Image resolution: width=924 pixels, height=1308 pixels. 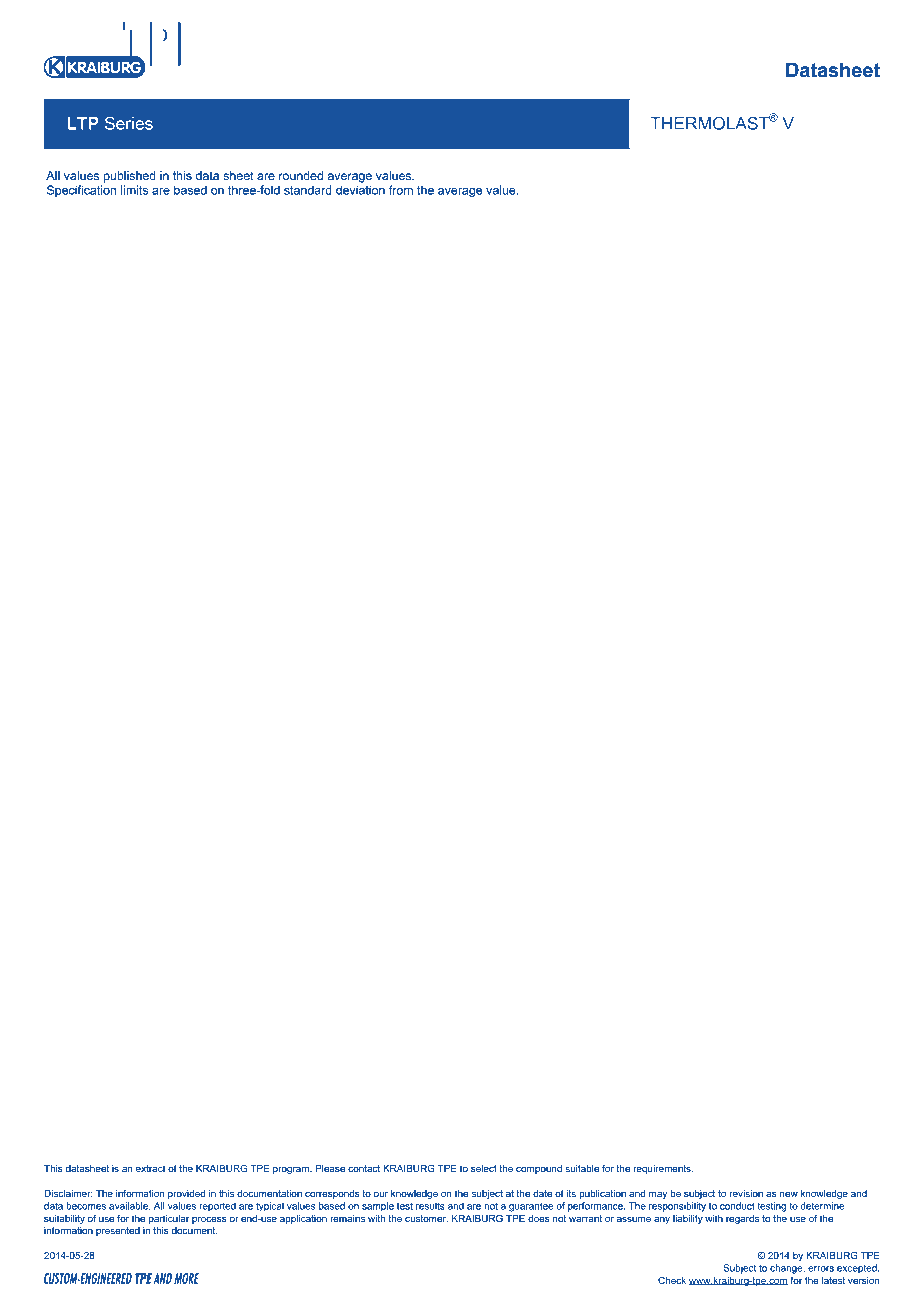 What do you see at coordinates (742, 1219) in the page?
I see `regards` at bounding box center [742, 1219].
